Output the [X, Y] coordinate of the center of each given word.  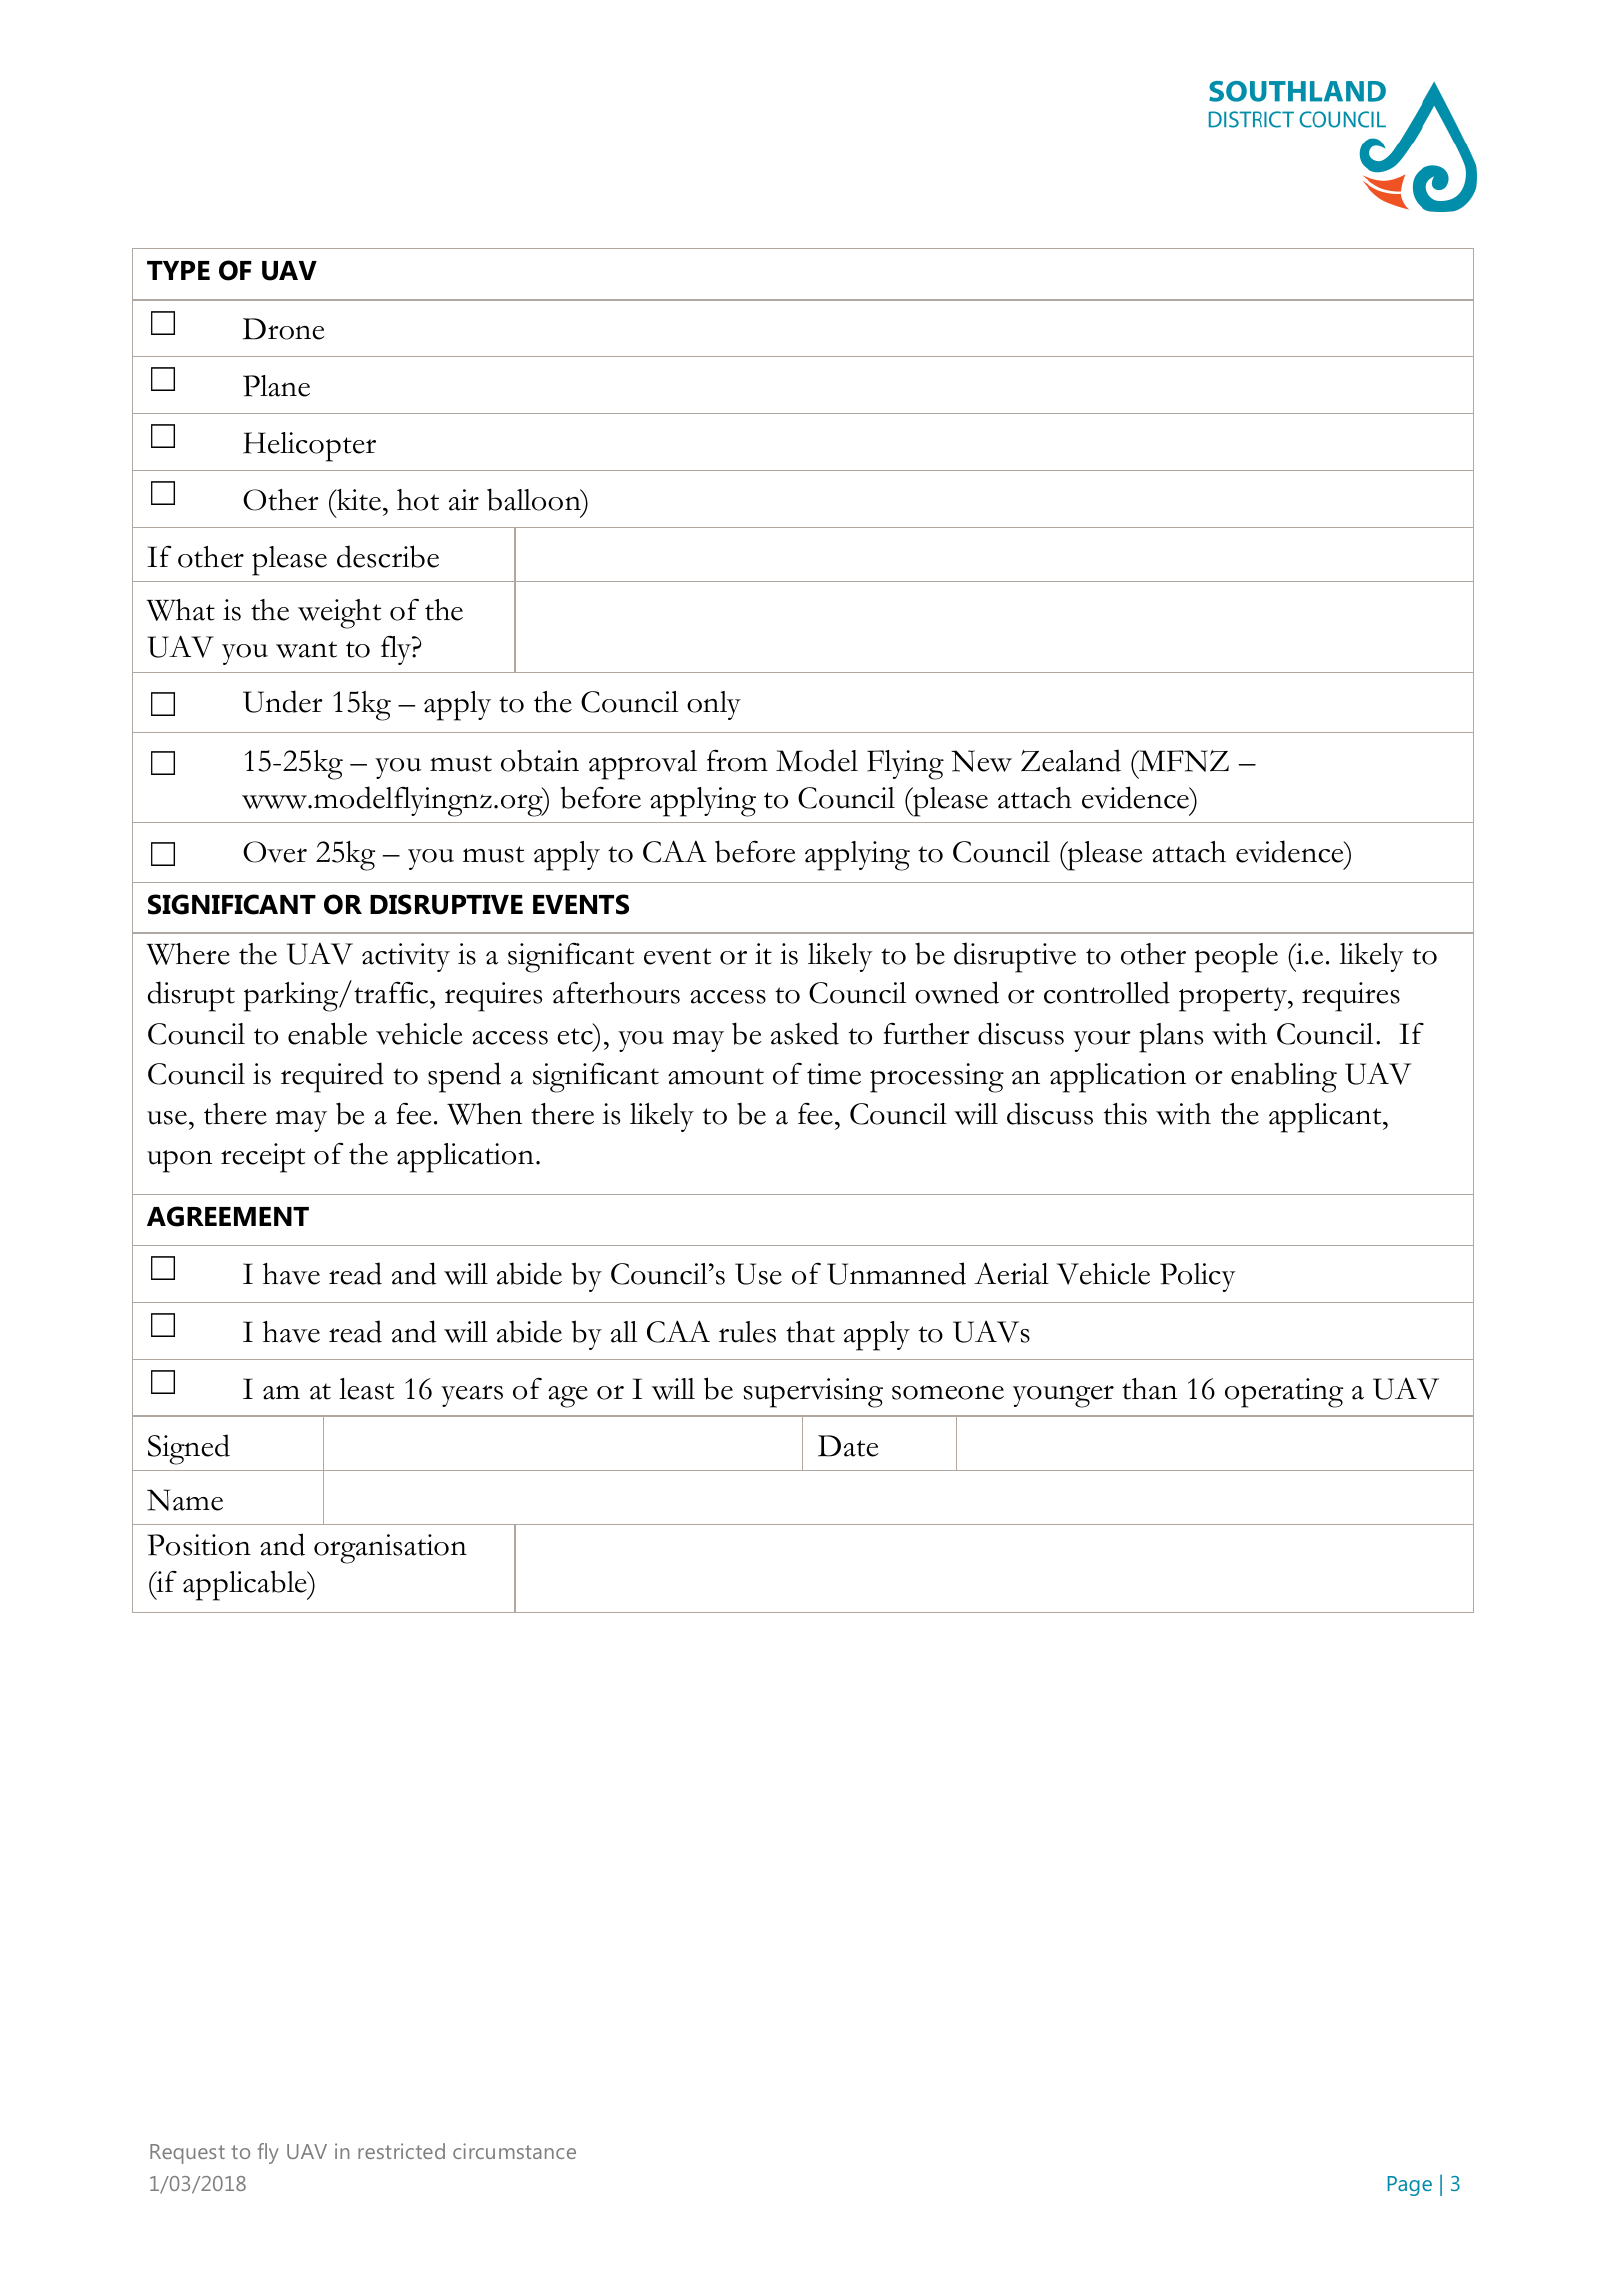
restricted [401, 2151]
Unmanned [896, 1273]
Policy [1198, 1277]
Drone [283, 329]
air [464, 500]
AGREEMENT [228, 1216]
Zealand [1071, 760]
